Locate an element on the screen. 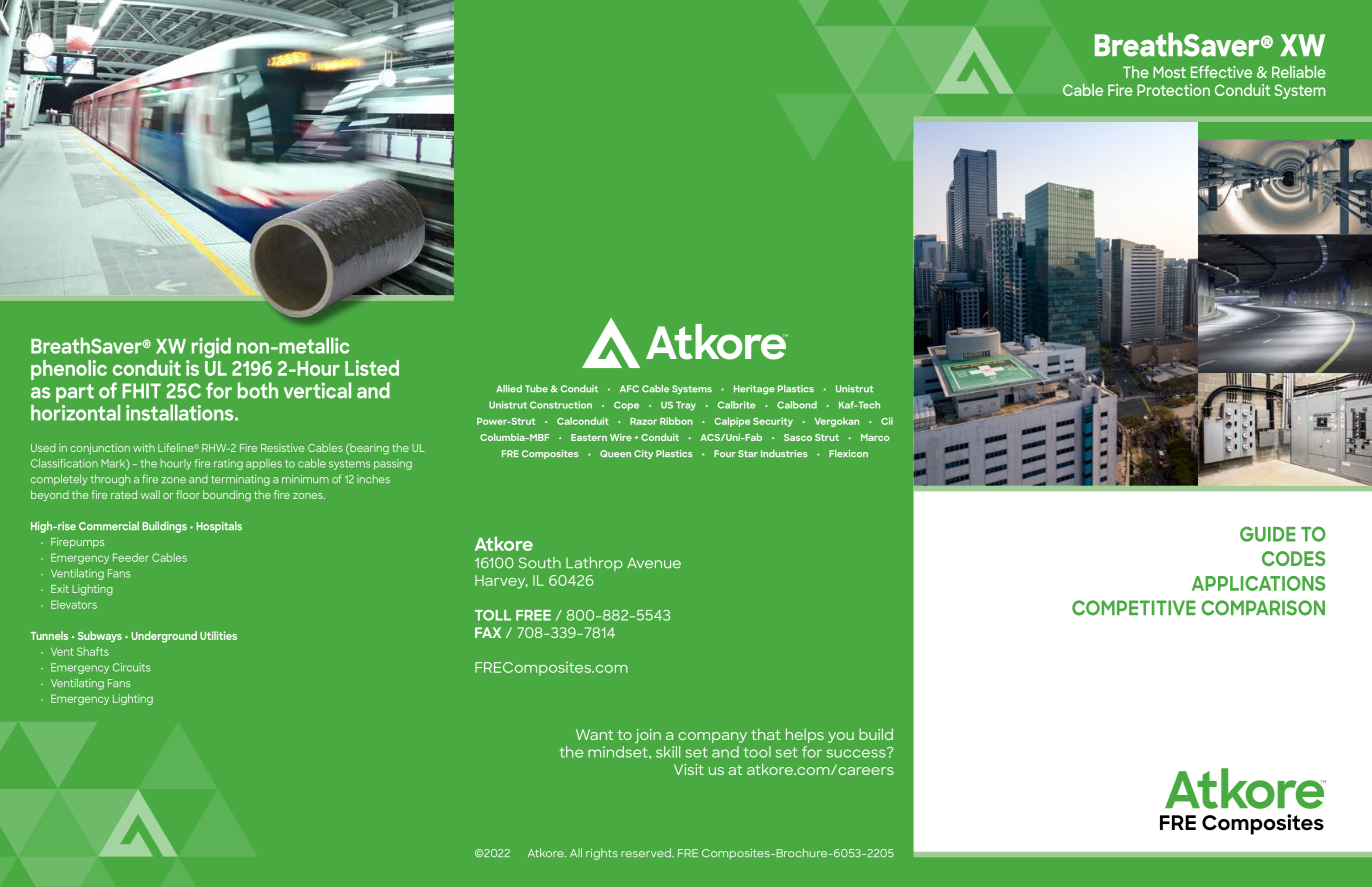  Listed is located at coordinates (372, 368).
